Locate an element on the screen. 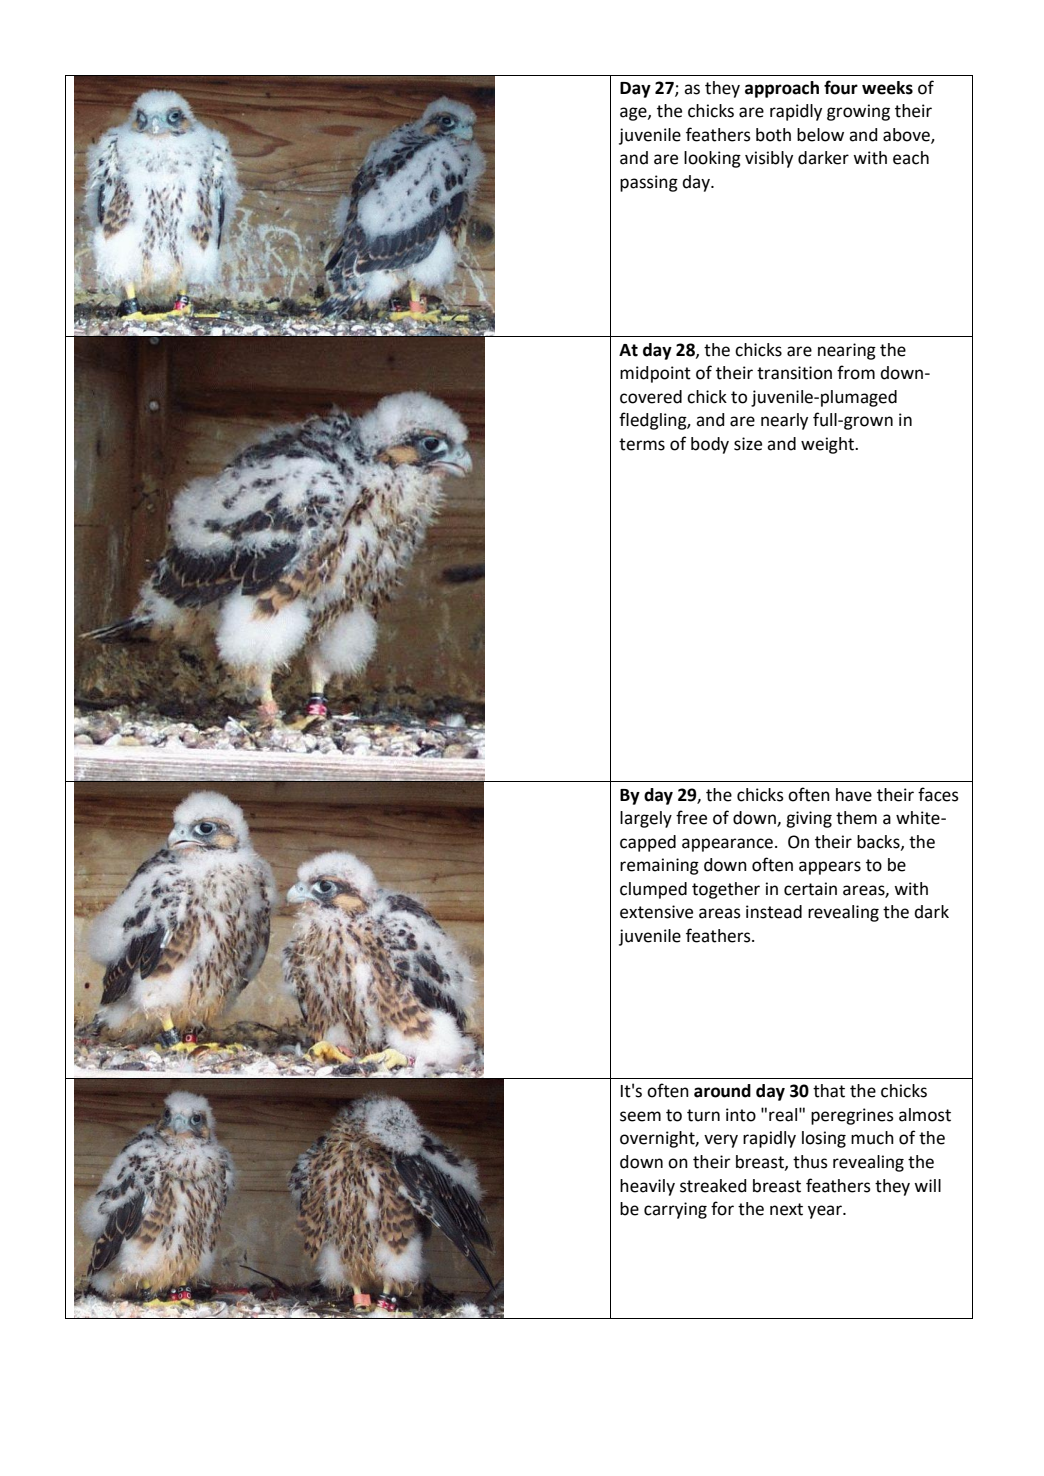 This screenshot has width=1044, height=1476. free is located at coordinates (691, 817).
